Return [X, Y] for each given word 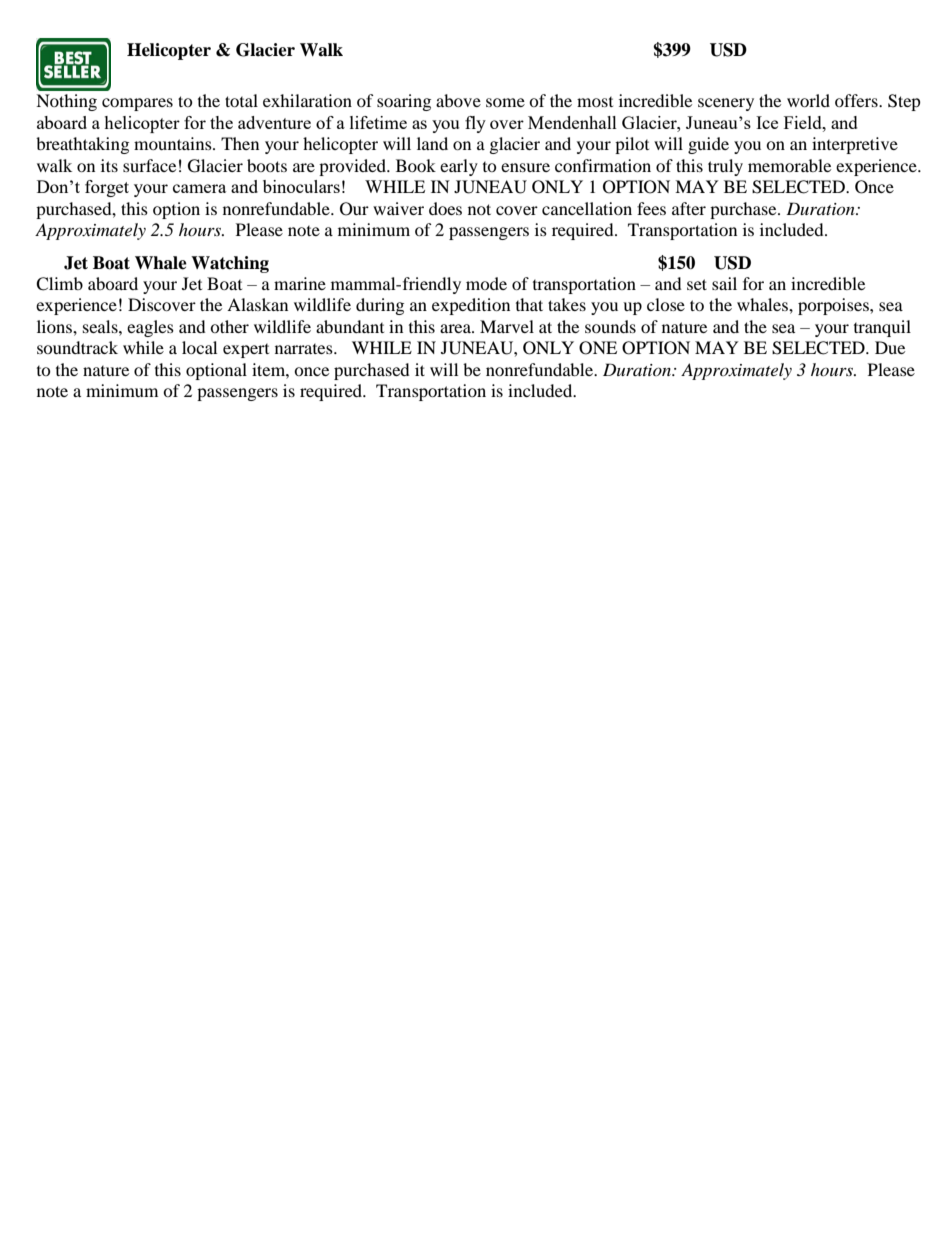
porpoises [834, 306]
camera [199, 188]
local [199, 347]
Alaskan [257, 304]
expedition [471, 306]
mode [486, 283]
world [808, 100]
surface [149, 165]
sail [724, 283]
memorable [789, 165]
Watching [230, 264]
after [689, 208]
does [445, 208]
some [505, 102]
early [459, 167]
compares [137, 104]
